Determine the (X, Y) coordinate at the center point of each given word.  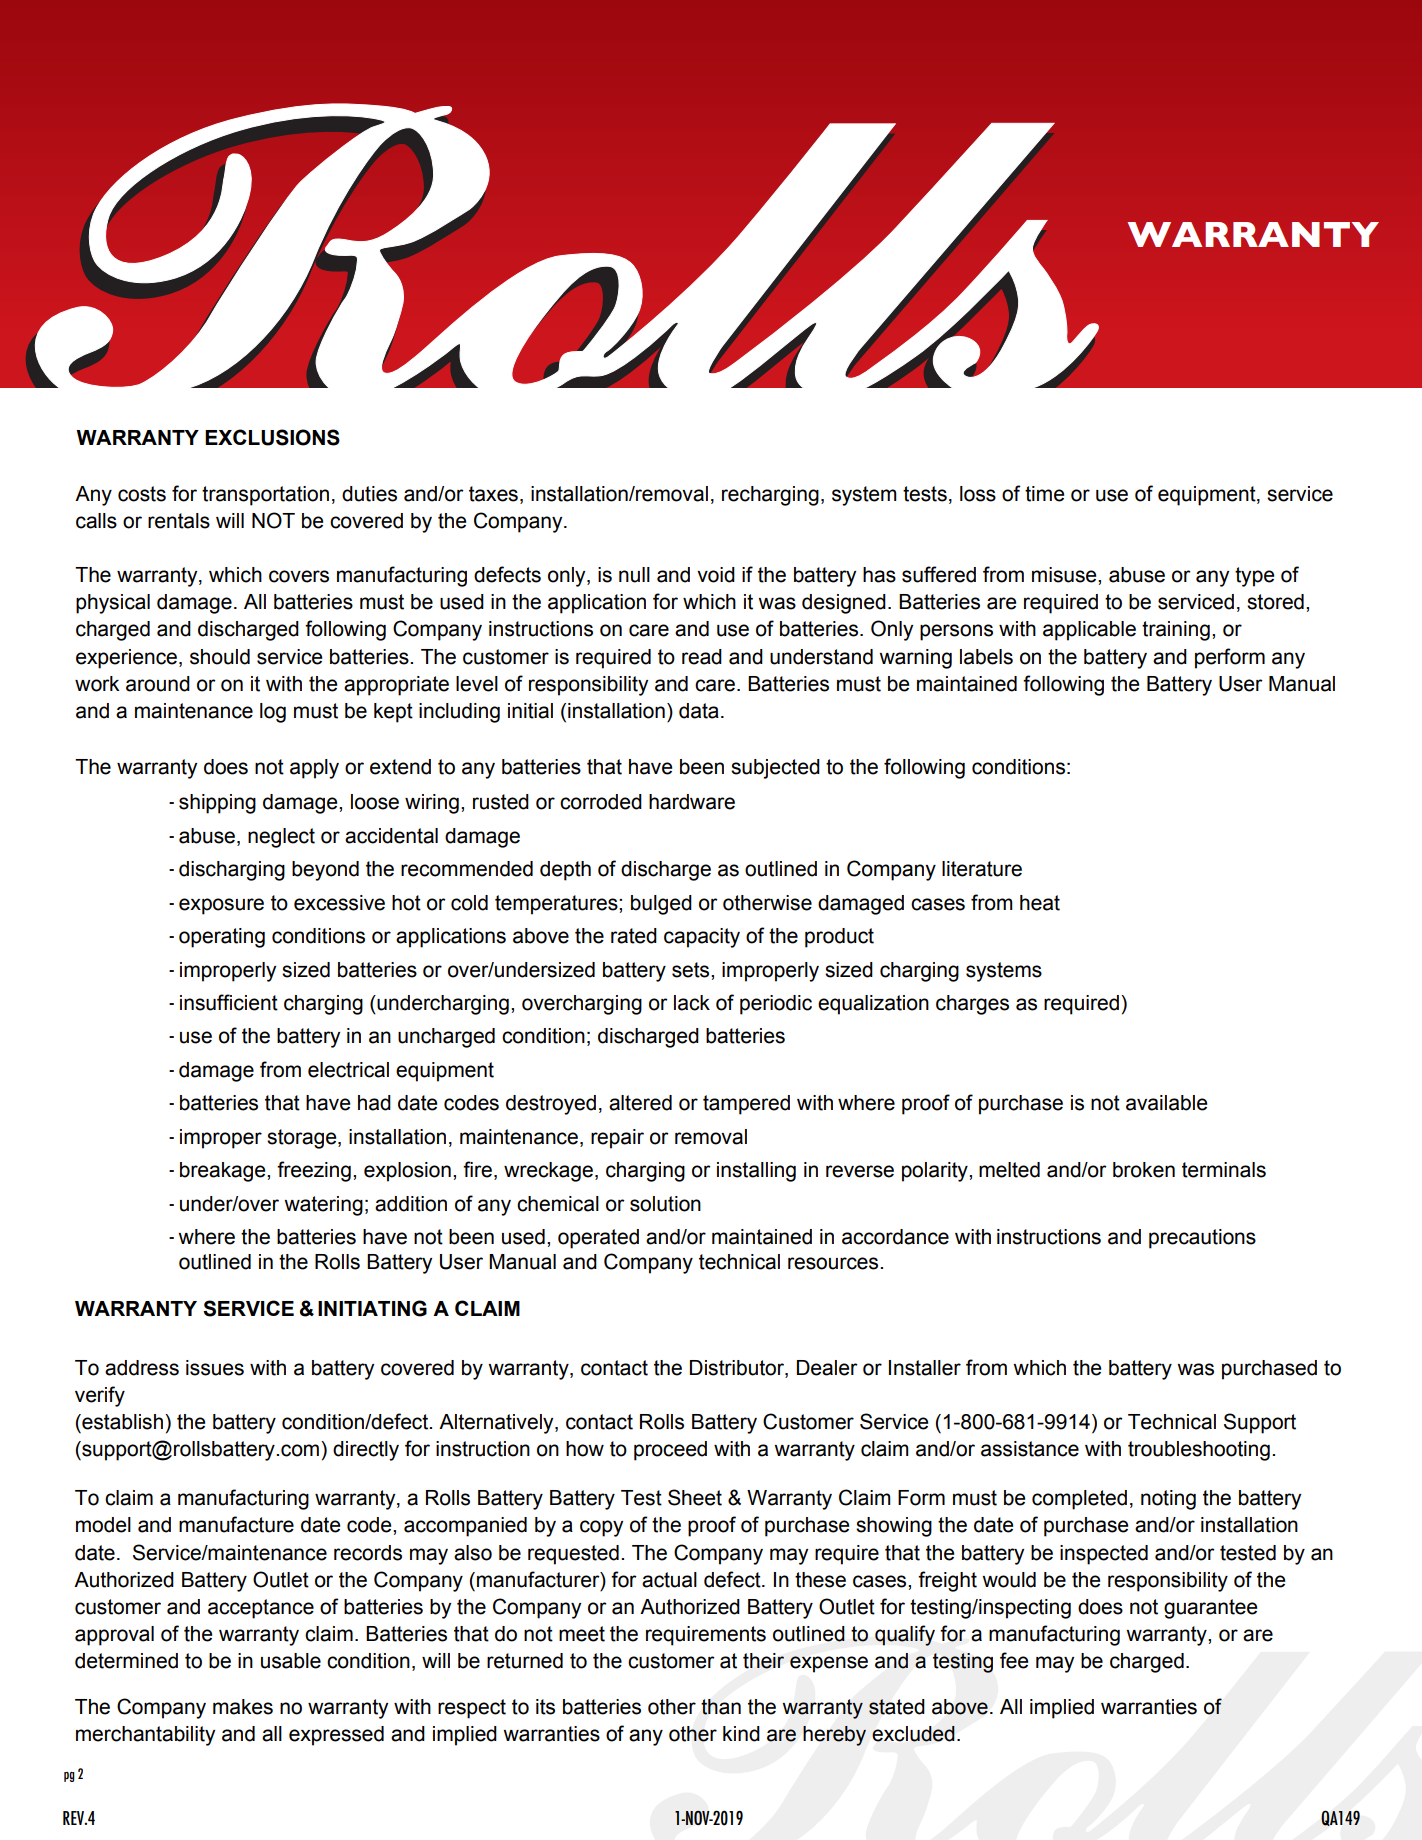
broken (1144, 1170)
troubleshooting (1199, 1451)
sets (692, 970)
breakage (224, 1172)
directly (366, 1451)
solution (665, 1204)
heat (1040, 903)
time (1044, 494)
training (1176, 631)
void (716, 575)
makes (243, 1707)
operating (222, 938)
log (273, 713)
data (699, 711)
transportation (265, 496)
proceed (670, 1451)
